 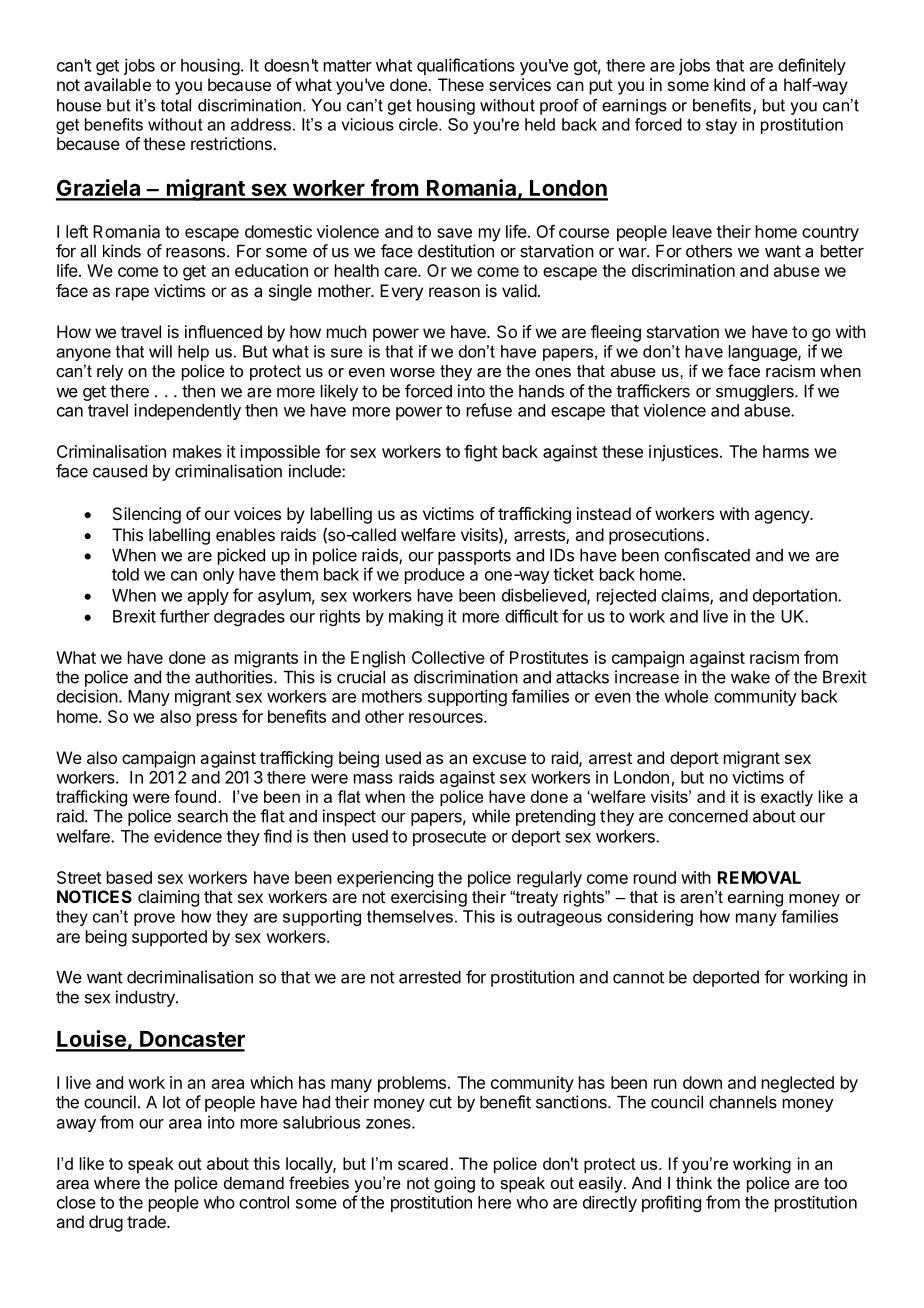 What do you see at coordinates (454, 1184) in the screenshot?
I see `going` at bounding box center [454, 1184].
